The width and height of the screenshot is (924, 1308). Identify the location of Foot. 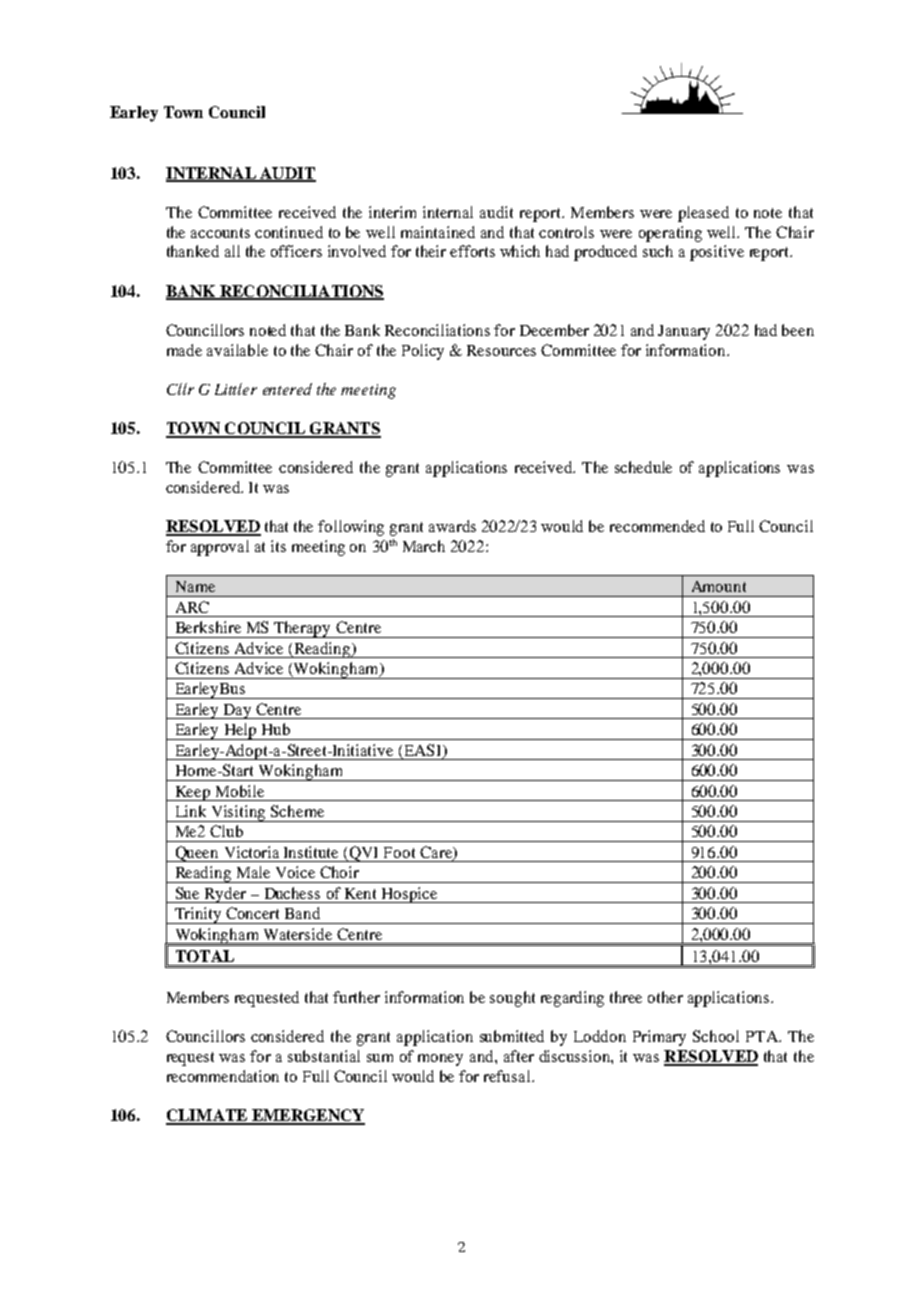
(399, 852).
